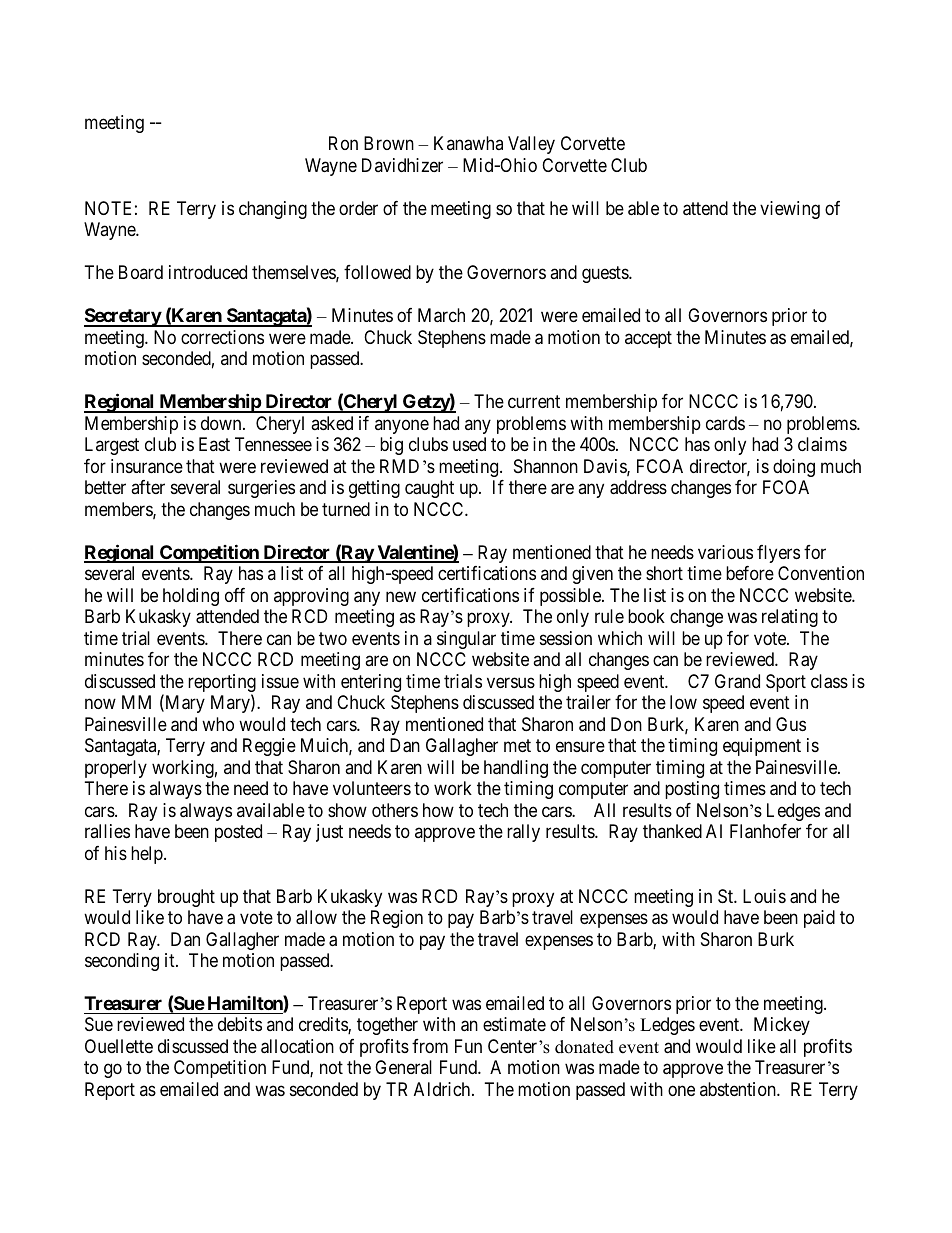 The image size is (952, 1233). What do you see at coordinates (790, 210) in the image?
I see `viewing` at bounding box center [790, 210].
